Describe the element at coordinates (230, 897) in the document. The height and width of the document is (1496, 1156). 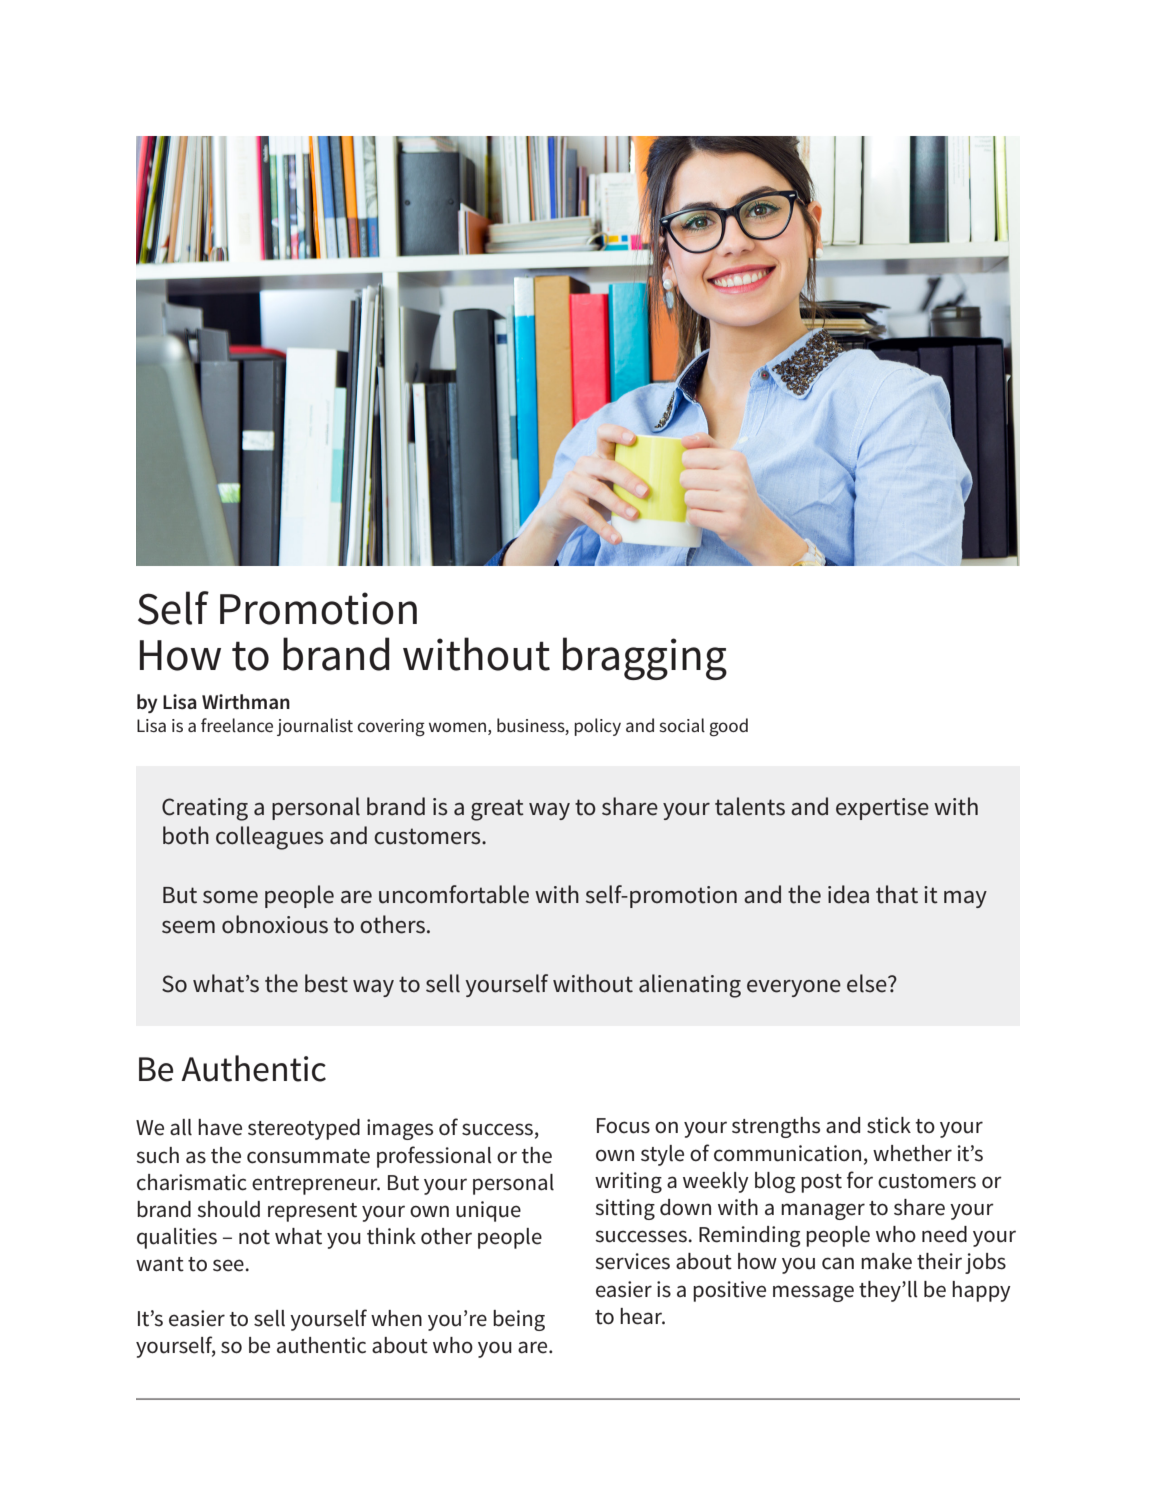
I see `some` at that location.
